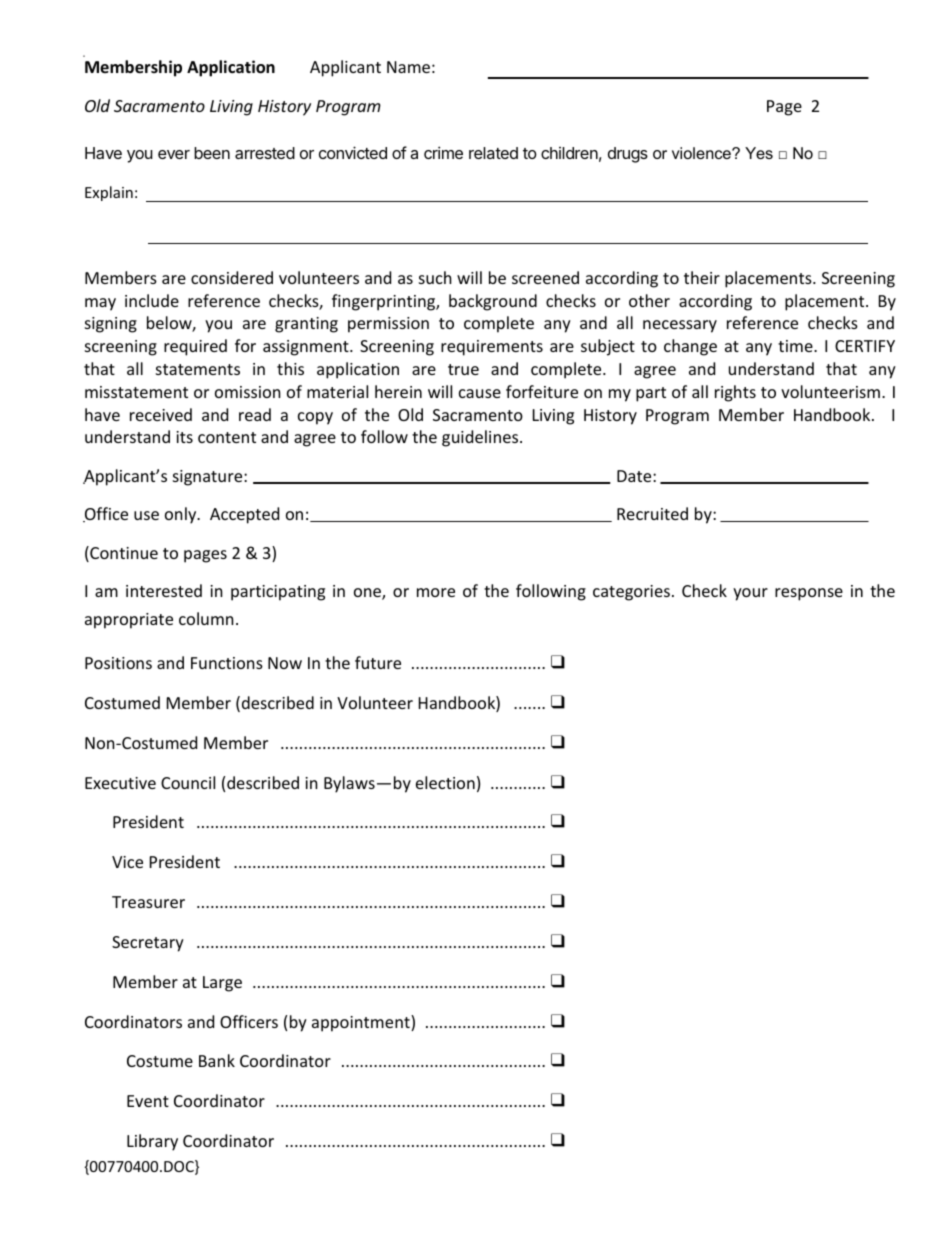 Image resolution: width=952 pixels, height=1233 pixels. I want to click on Yes, so click(759, 153).
